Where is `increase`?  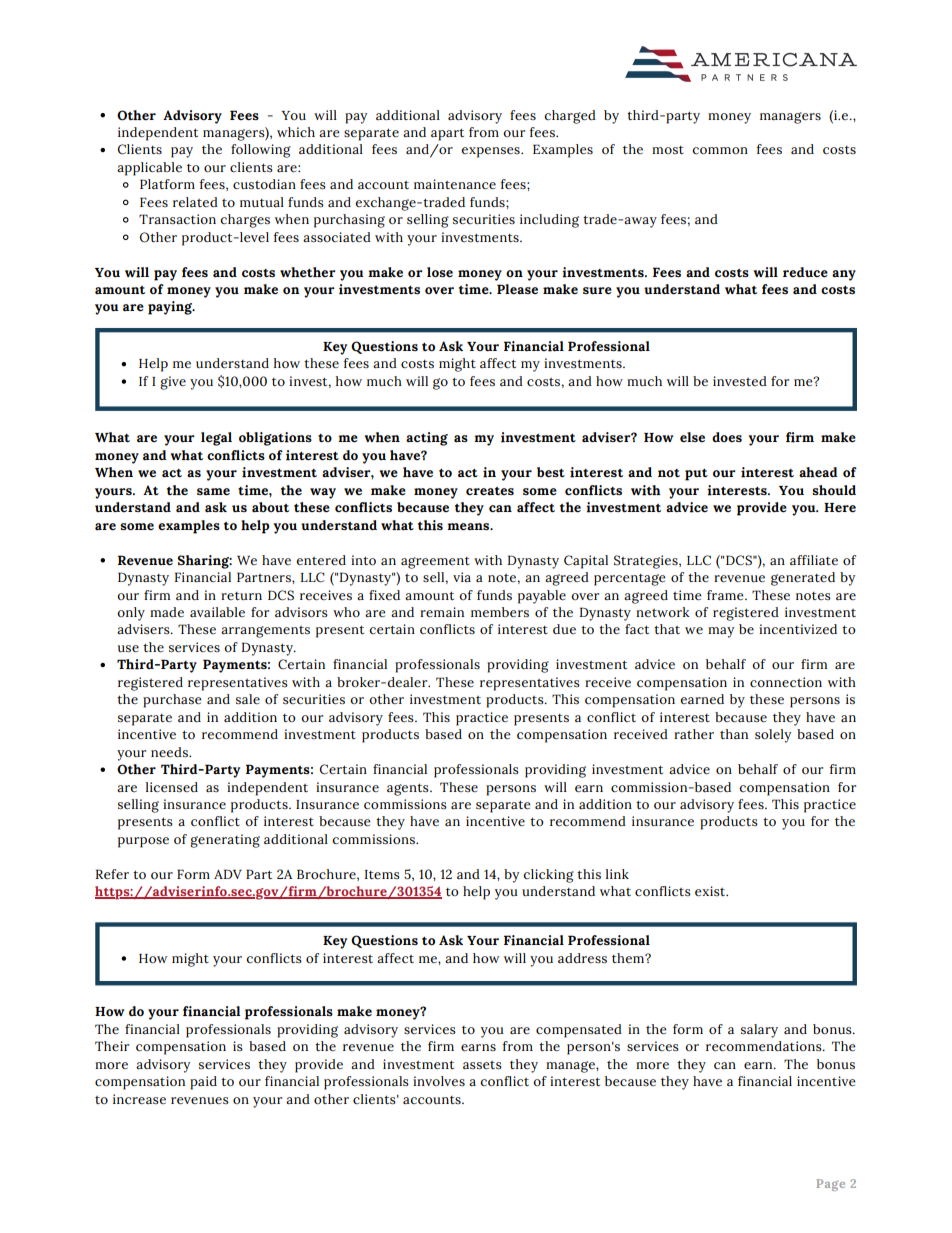 increase is located at coordinates (139, 1099).
